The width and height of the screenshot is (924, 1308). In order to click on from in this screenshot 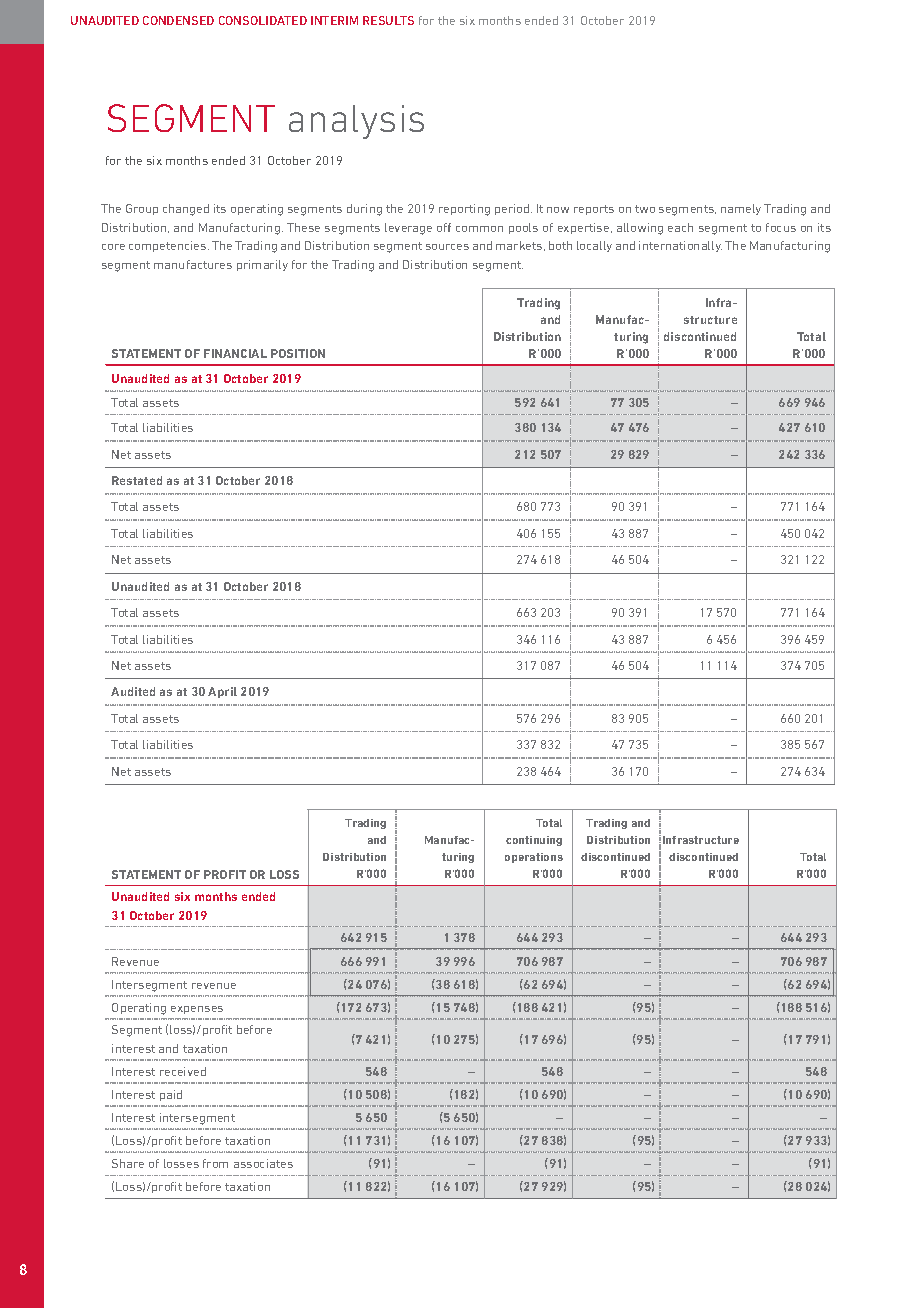, I will do `click(215, 1163)`.
